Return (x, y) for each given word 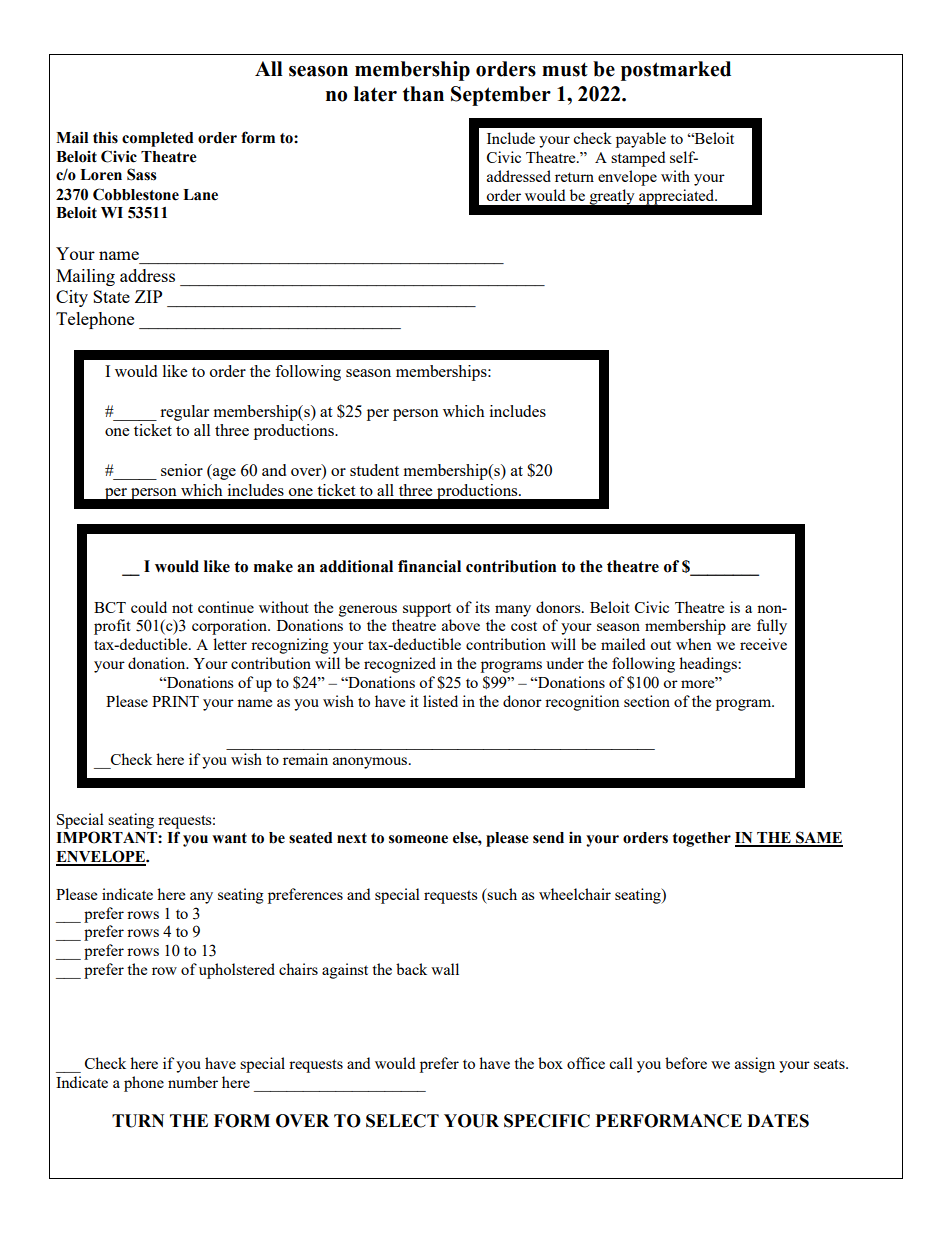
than (423, 94)
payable (641, 140)
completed (157, 139)
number (193, 1082)
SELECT (402, 1121)
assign (755, 1065)
